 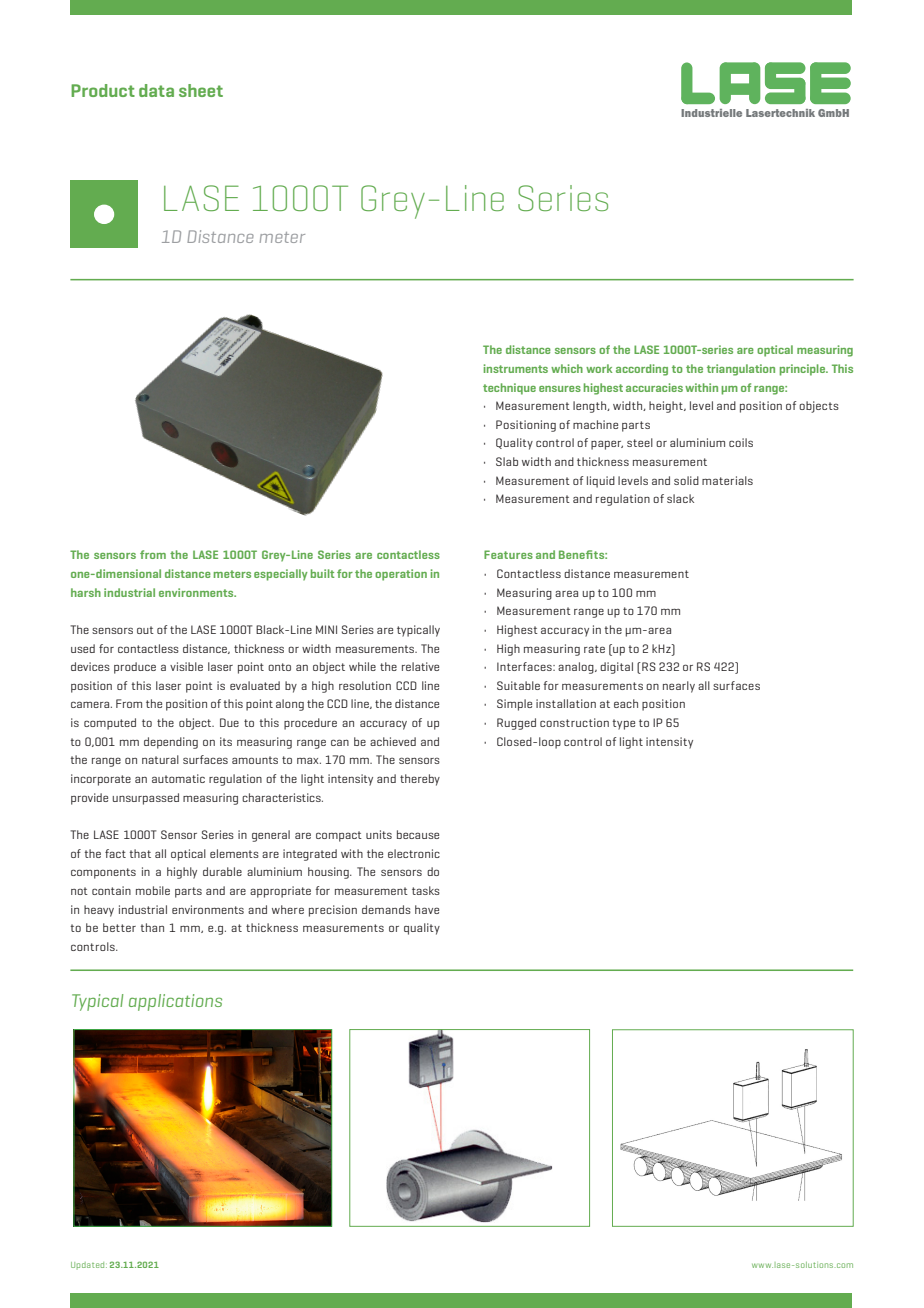 What do you see at coordinates (201, 90) in the page?
I see `sheet` at bounding box center [201, 90].
